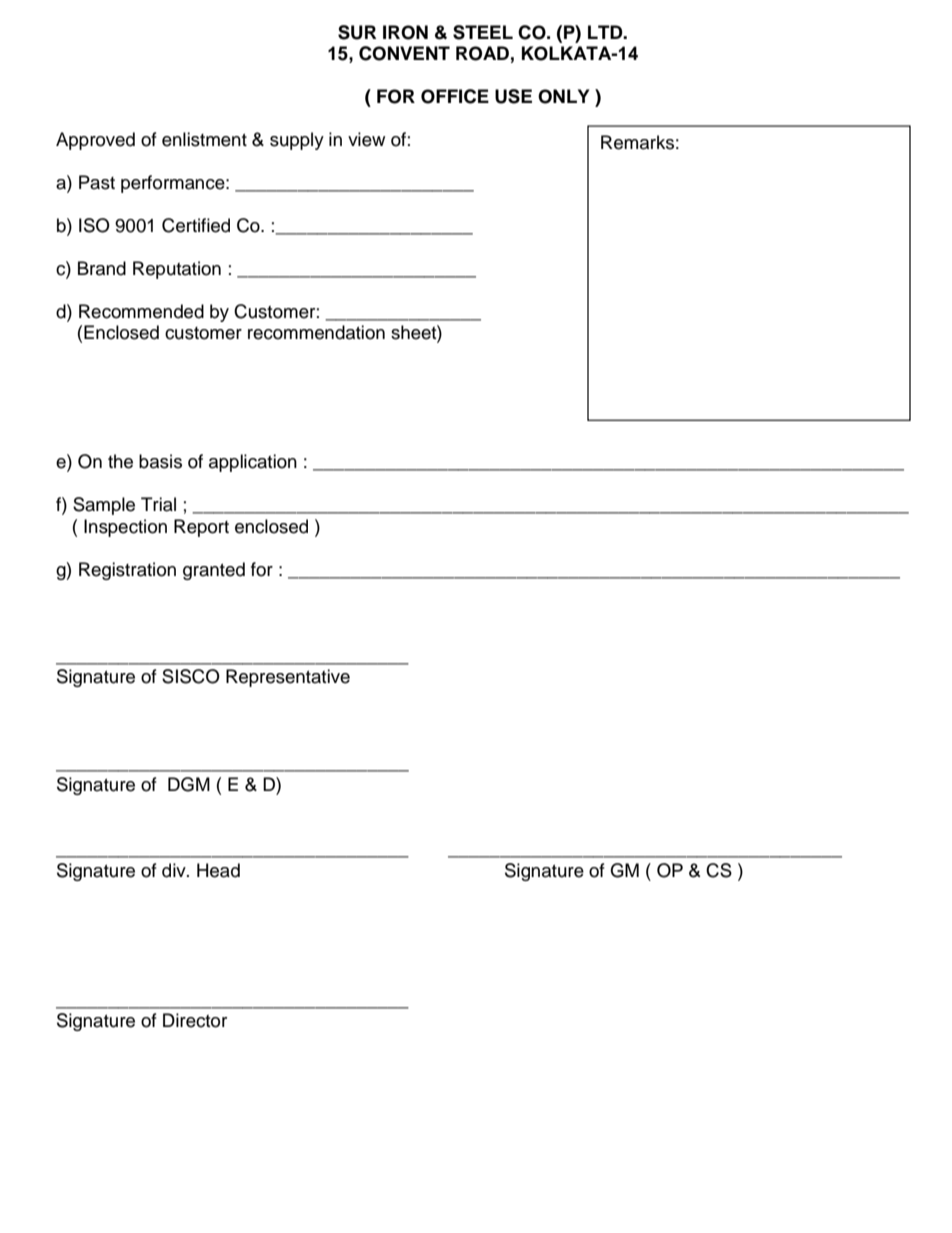  What do you see at coordinates (218, 870) in the page?
I see `Head` at bounding box center [218, 870].
